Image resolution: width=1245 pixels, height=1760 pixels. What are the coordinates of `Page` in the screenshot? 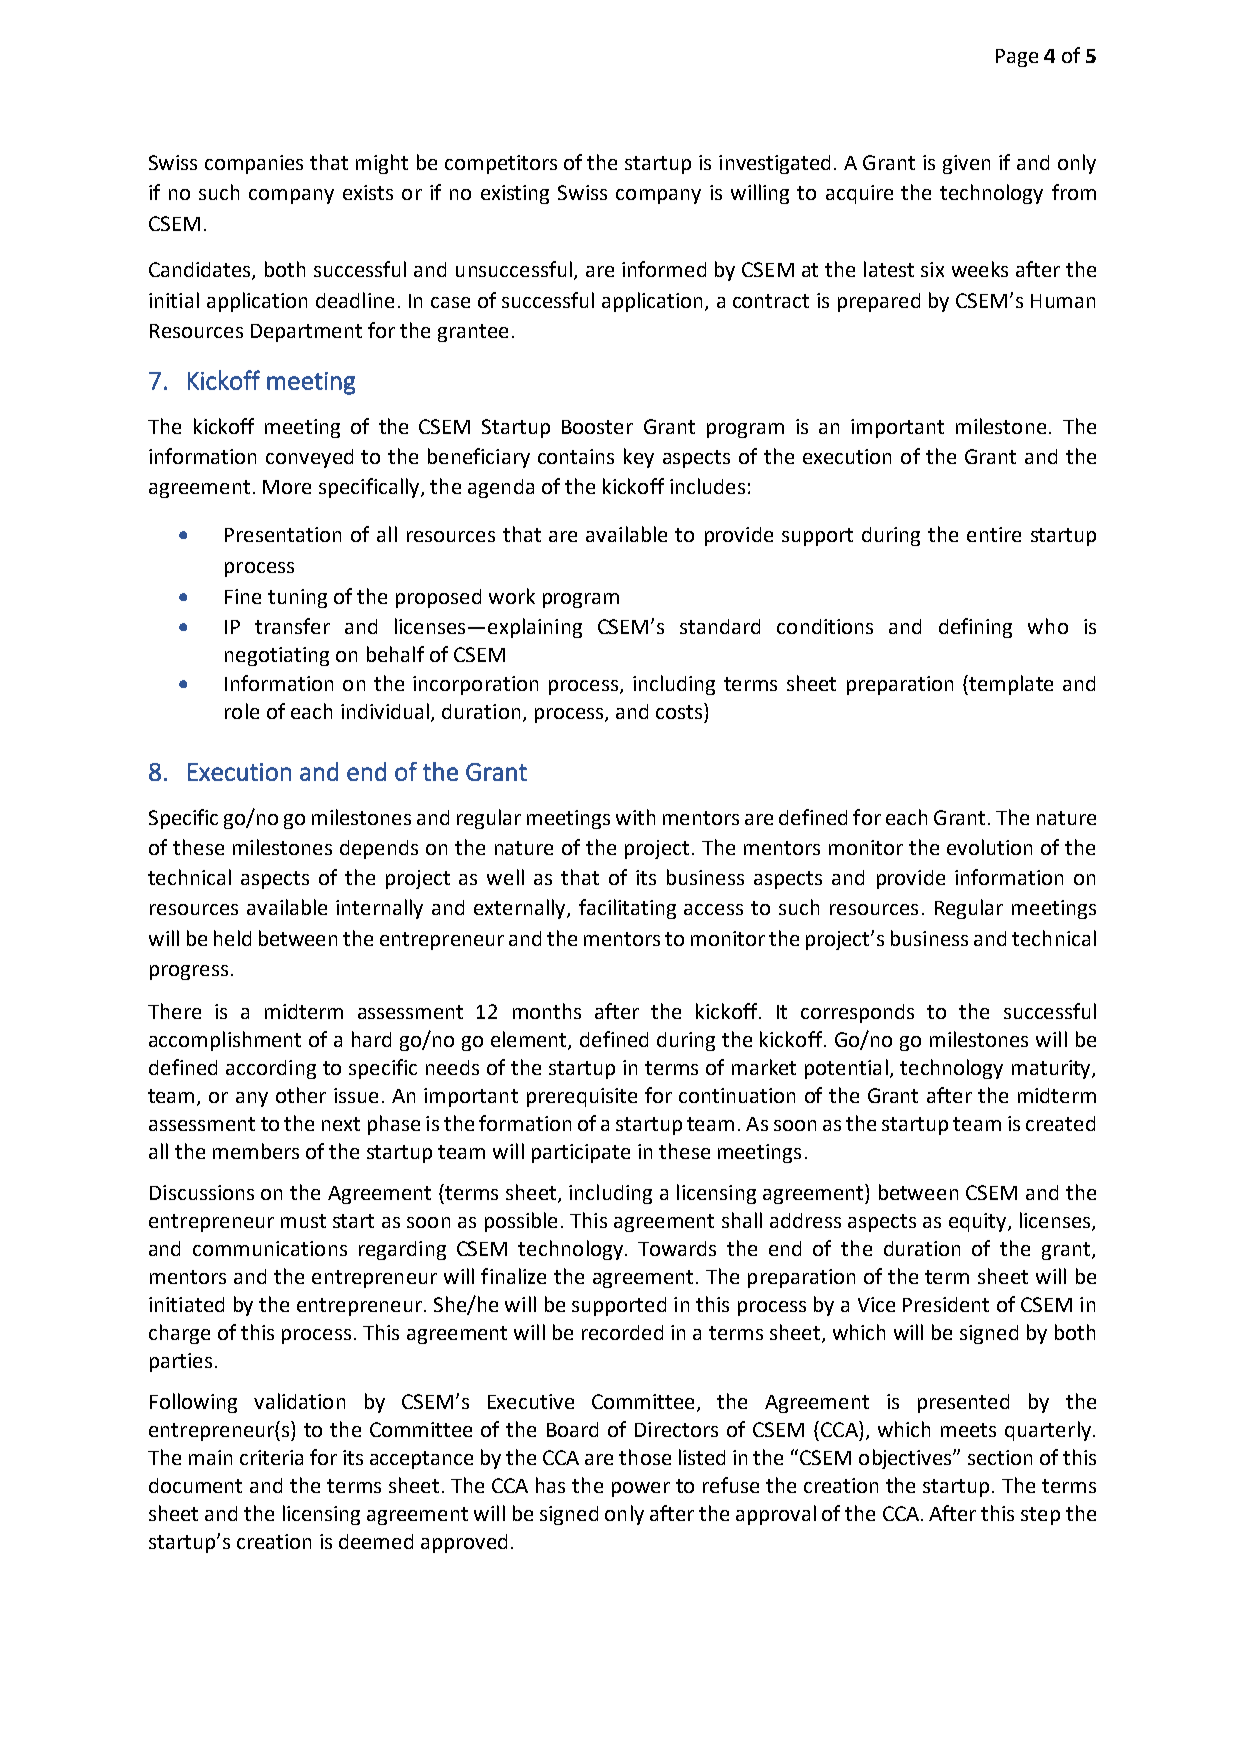 It's located at (1017, 58).
